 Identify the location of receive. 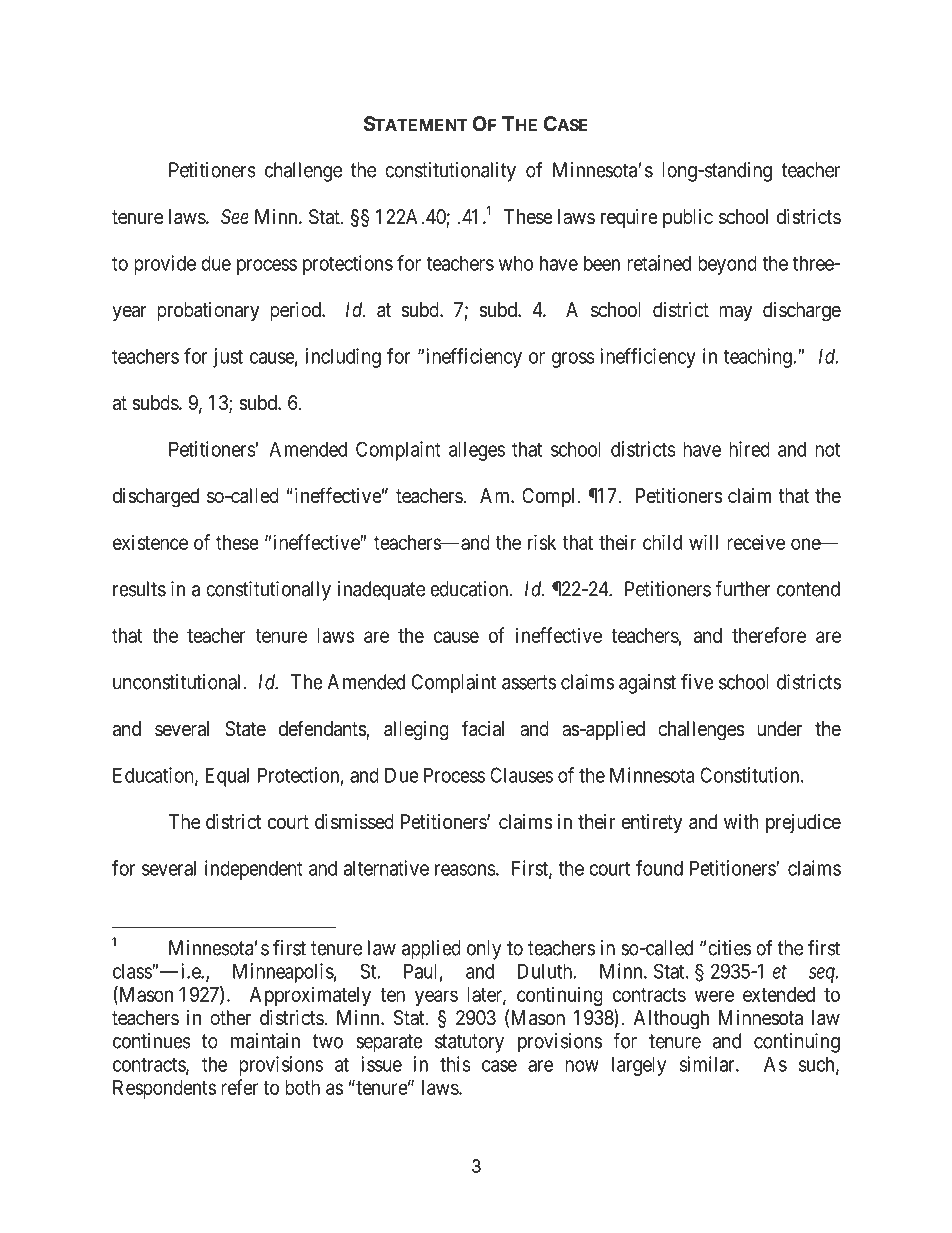
(756, 542).
